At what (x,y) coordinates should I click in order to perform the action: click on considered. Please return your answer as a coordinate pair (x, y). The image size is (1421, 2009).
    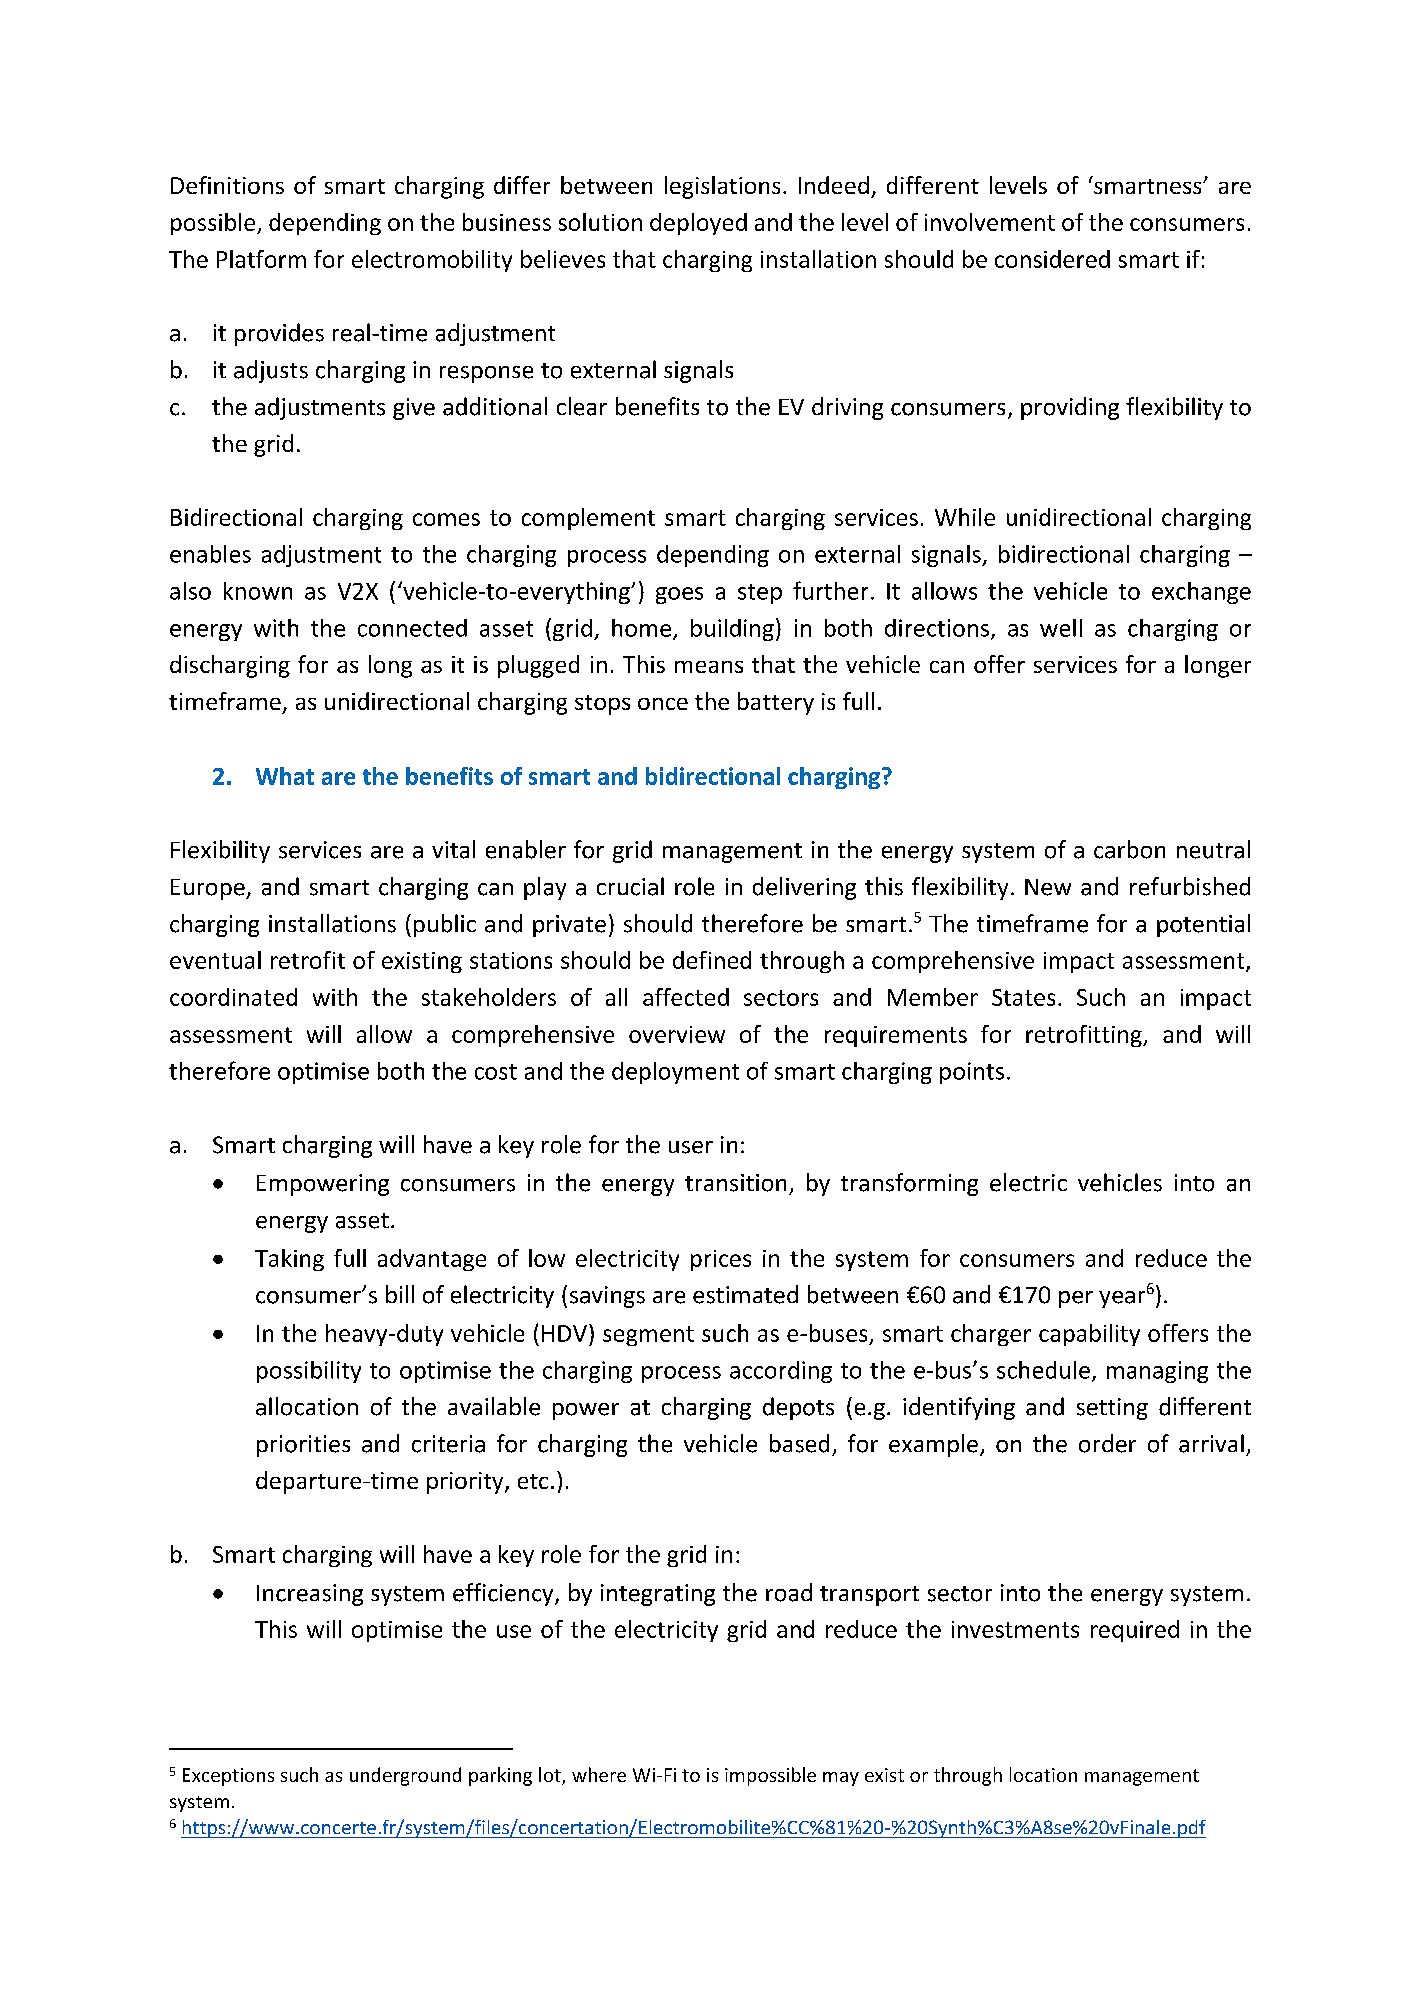
    Looking at the image, I should click on (1052, 259).
